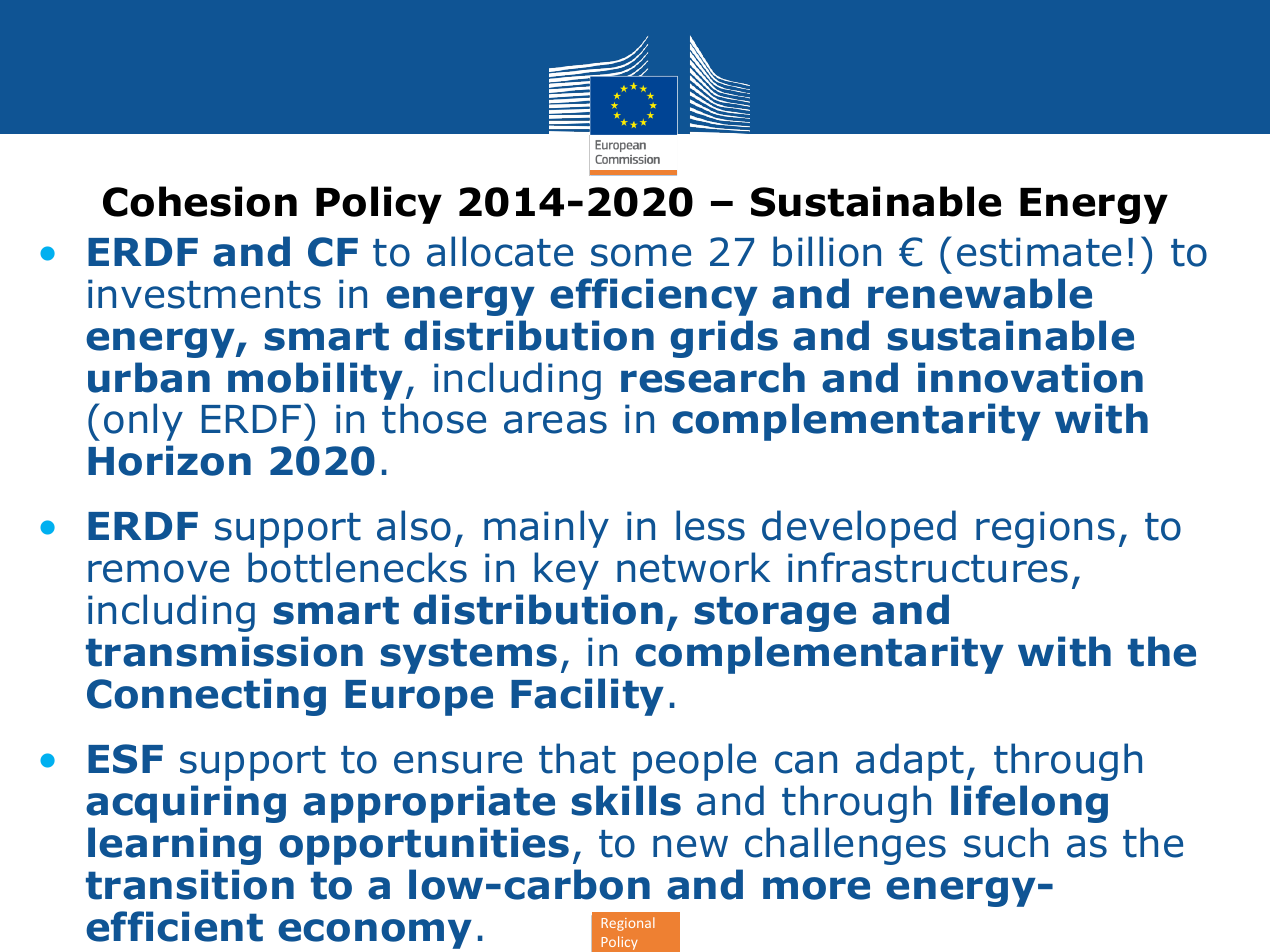  I want to click on key, so click(566, 571).
